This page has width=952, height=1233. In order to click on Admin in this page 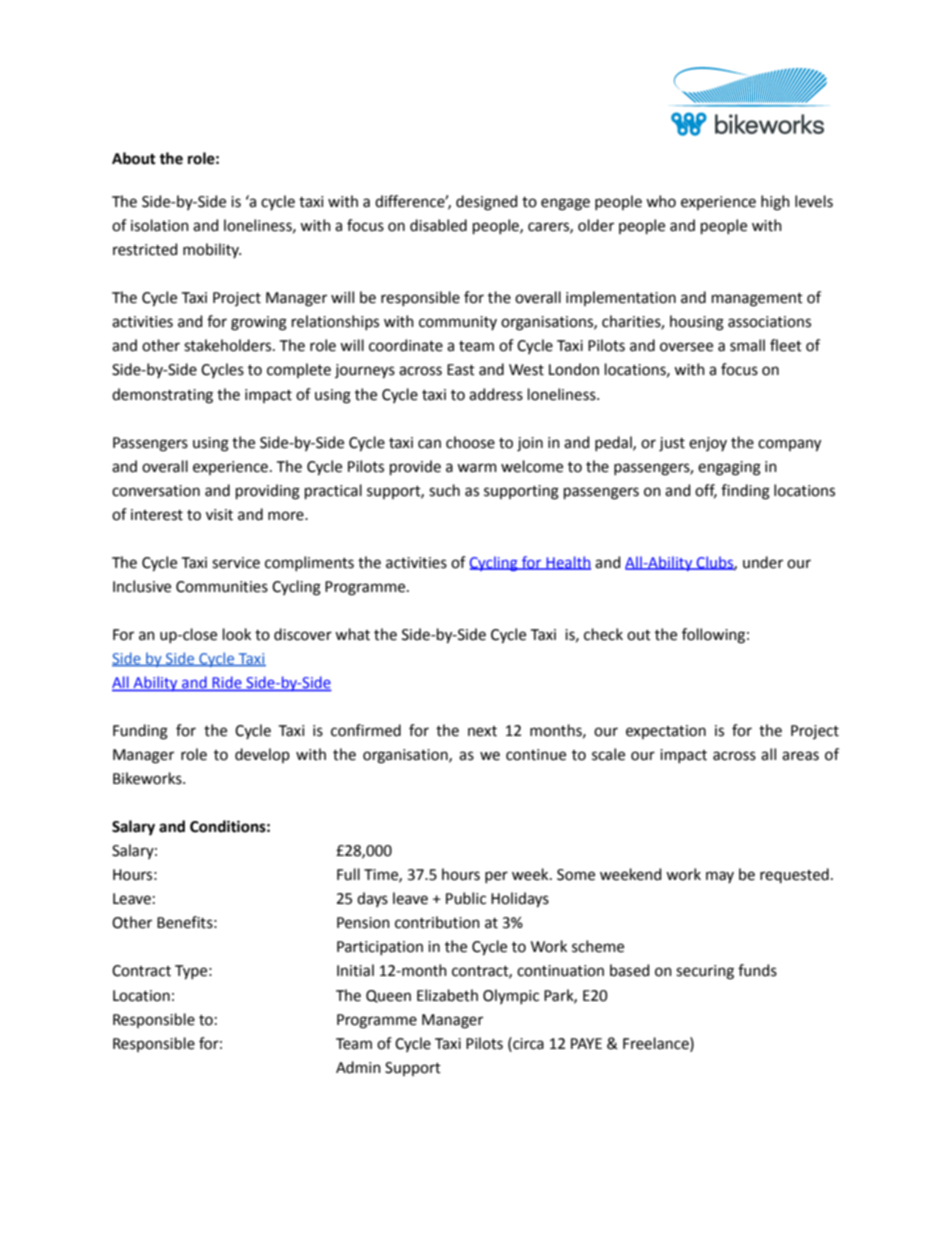, I will do `click(358, 1067)`.
